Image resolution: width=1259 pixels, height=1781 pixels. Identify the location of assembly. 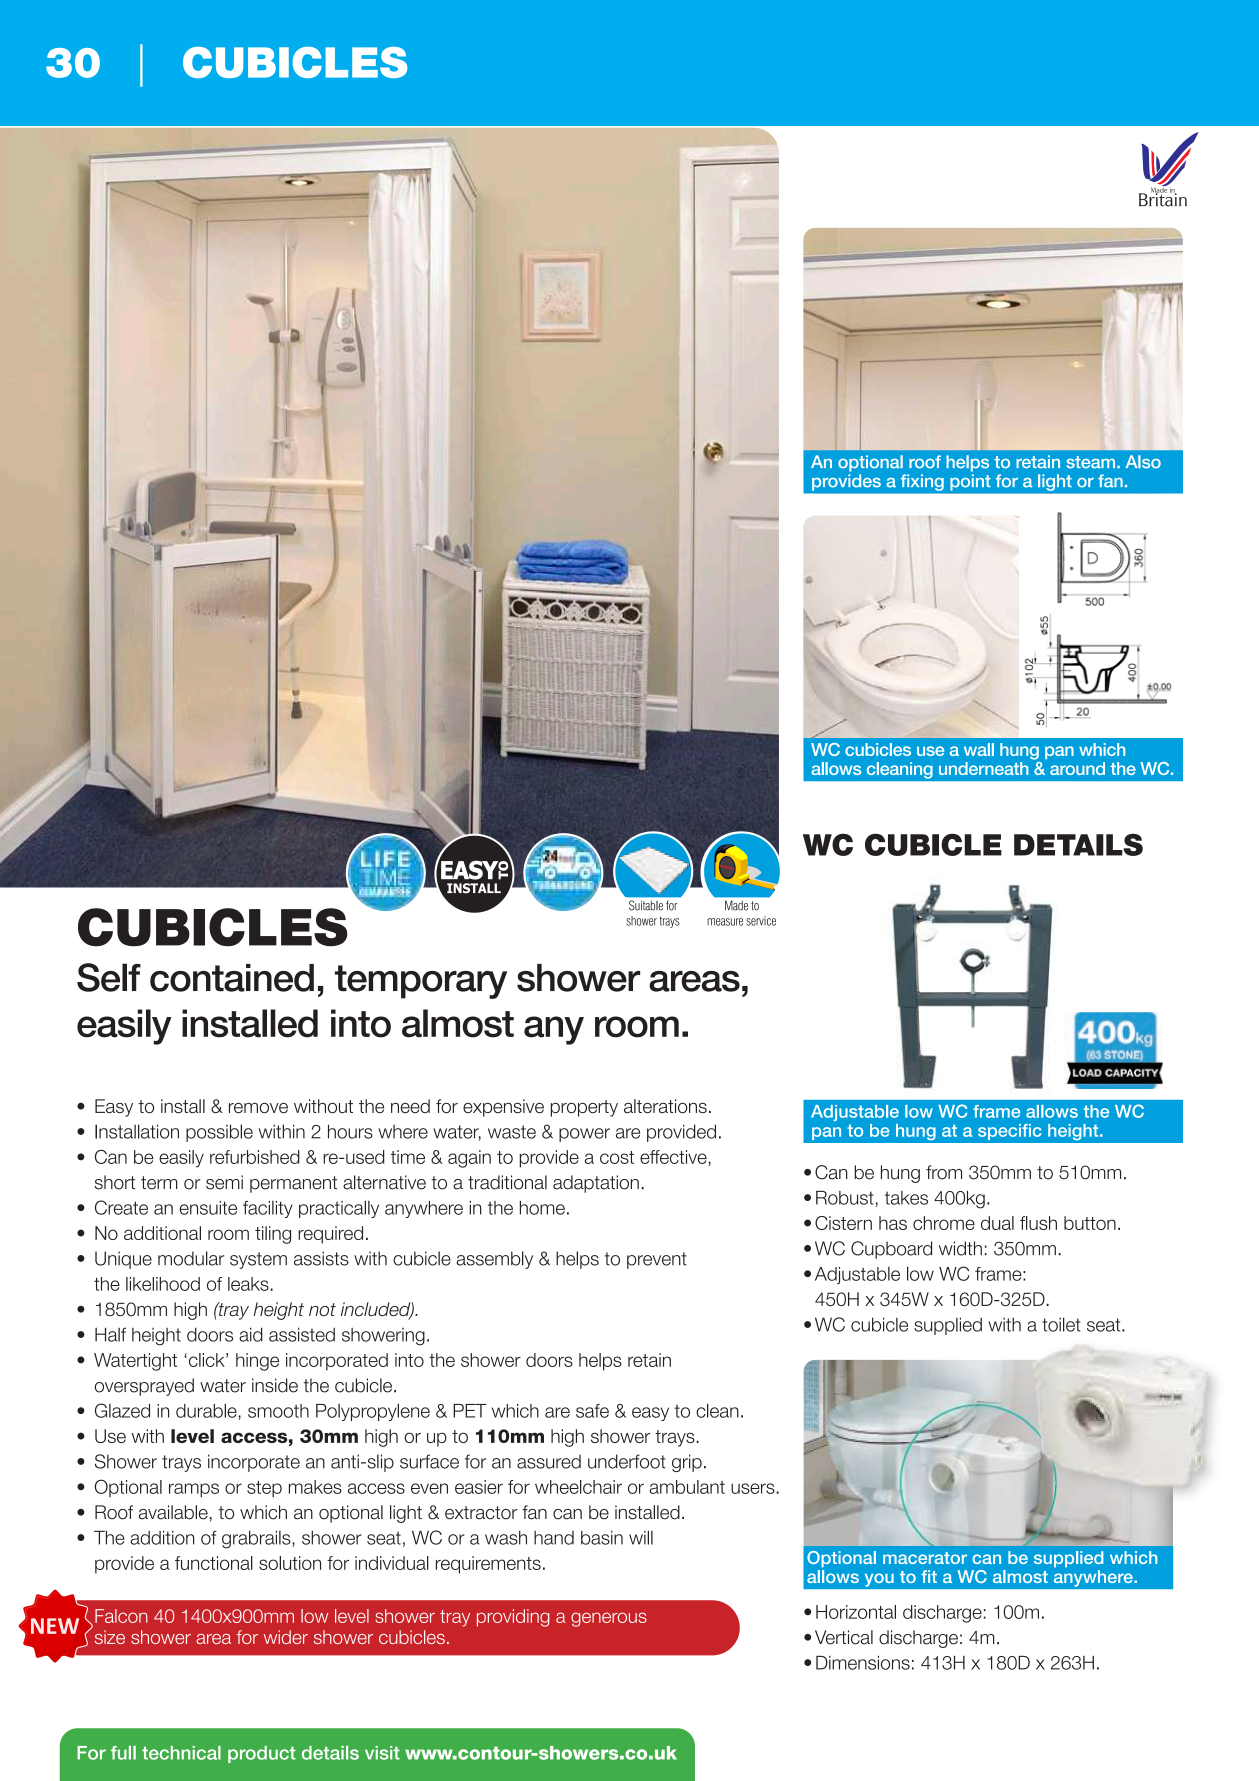
(494, 1260).
